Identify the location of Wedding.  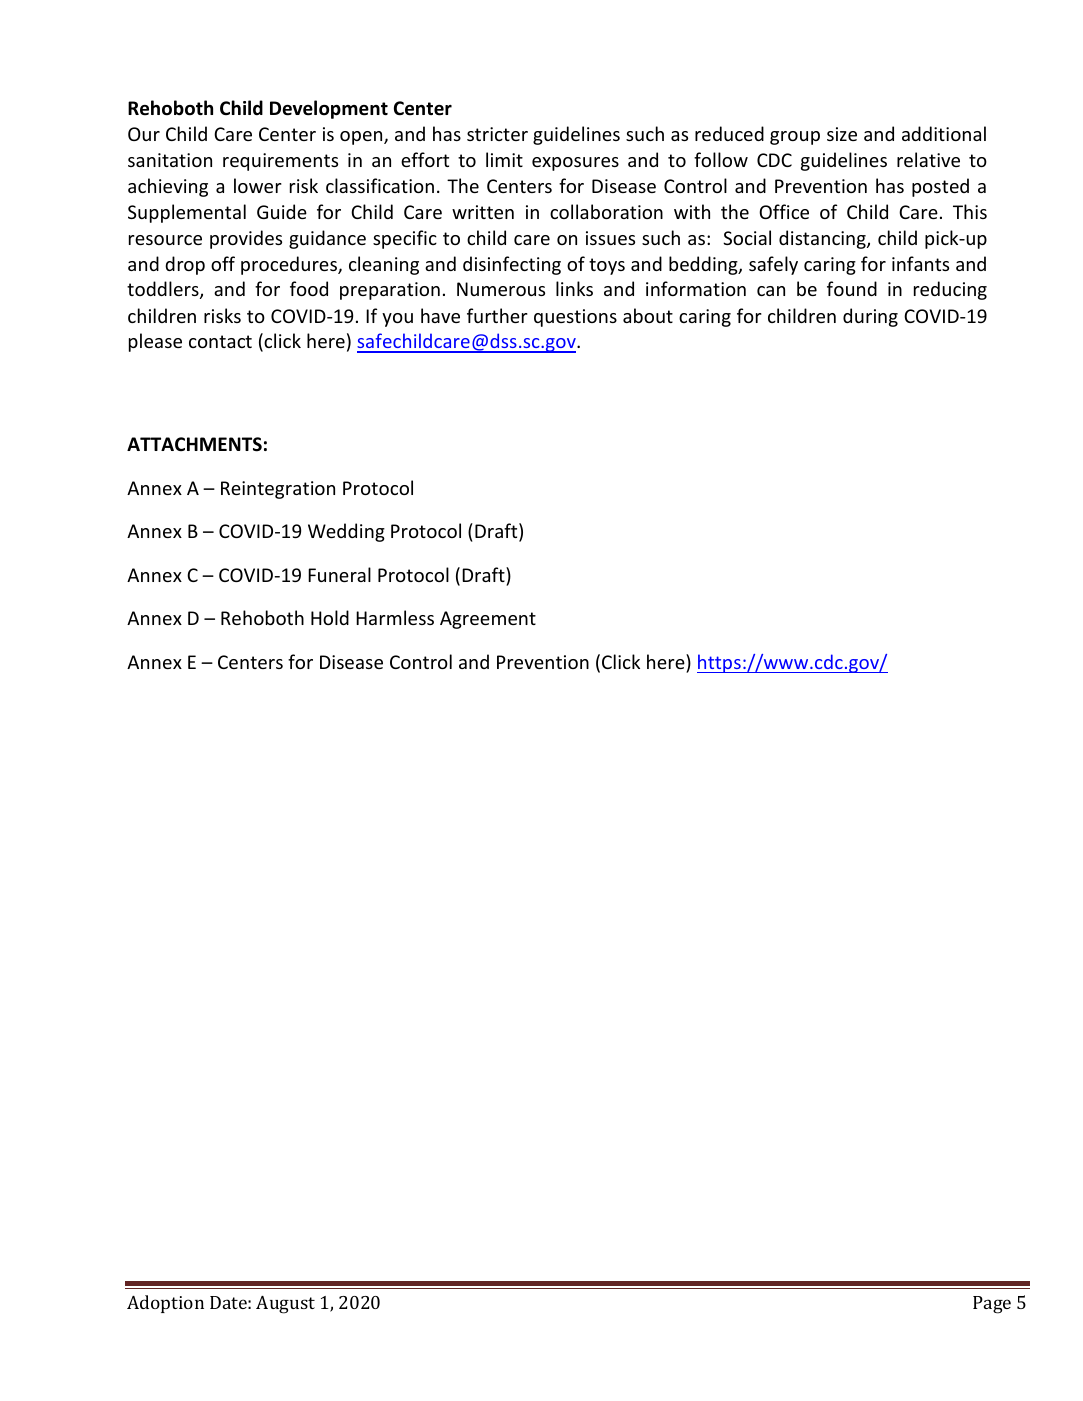
(346, 532).
